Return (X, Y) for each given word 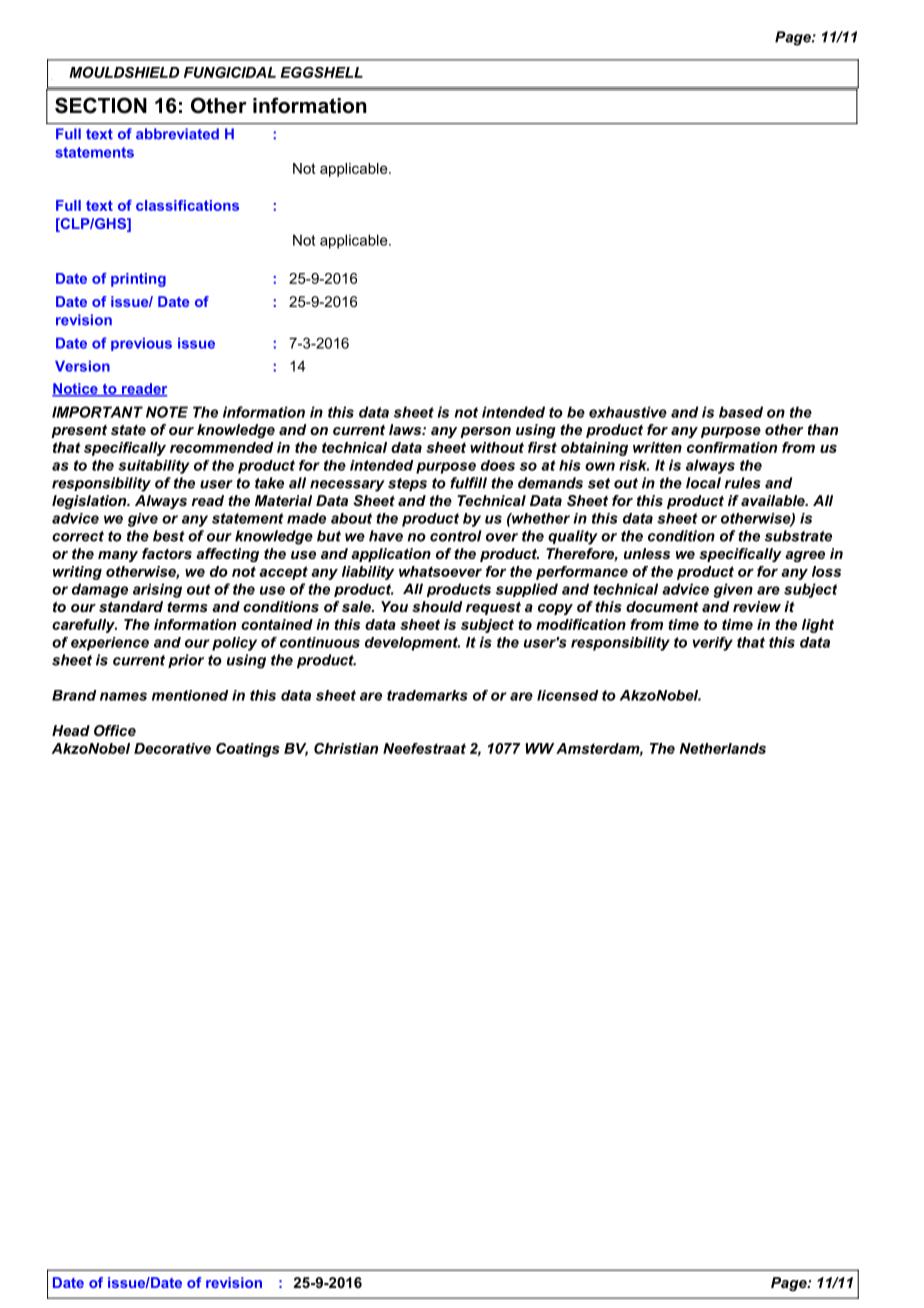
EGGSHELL (321, 72)
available (774, 500)
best (169, 536)
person (485, 432)
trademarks (427, 695)
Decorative (172, 748)
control (456, 536)
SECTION (101, 105)
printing (138, 280)
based (741, 412)
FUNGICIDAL (230, 72)
